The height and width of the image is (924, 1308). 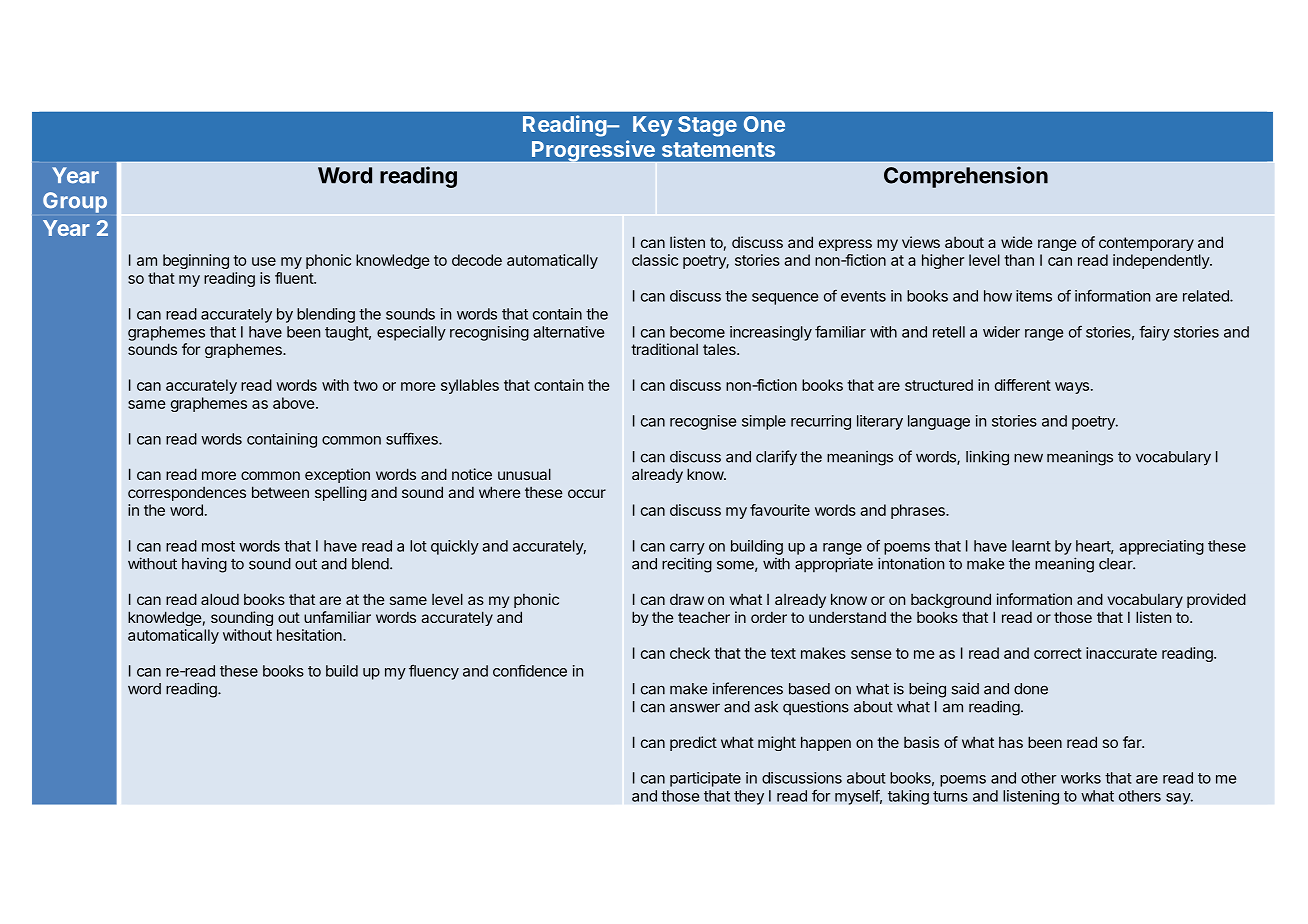 What do you see at coordinates (652, 126) in the image?
I see `Key` at bounding box center [652, 126].
